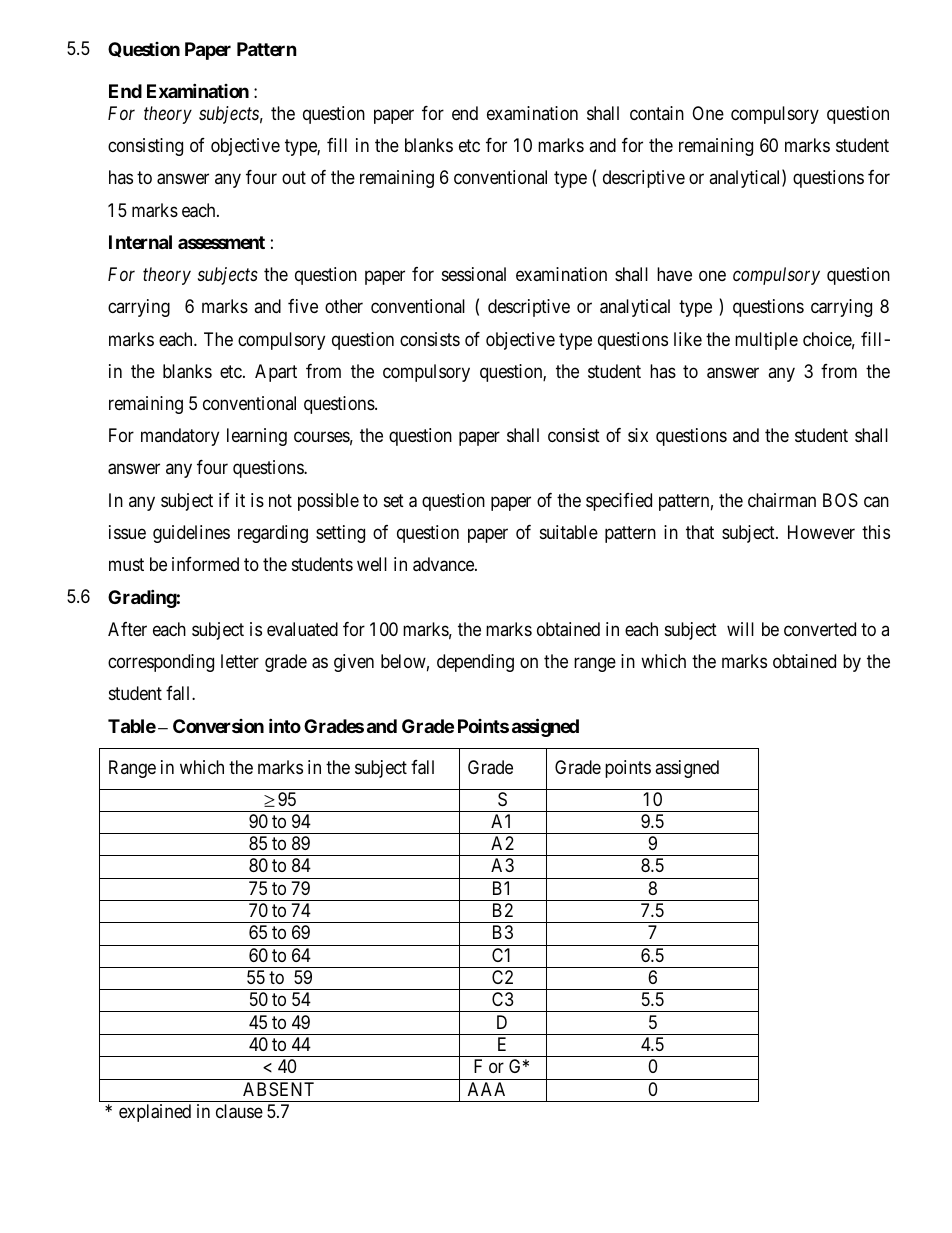 This image has width=952, height=1233. What do you see at coordinates (475, 663) in the image?
I see `depending` at bounding box center [475, 663].
